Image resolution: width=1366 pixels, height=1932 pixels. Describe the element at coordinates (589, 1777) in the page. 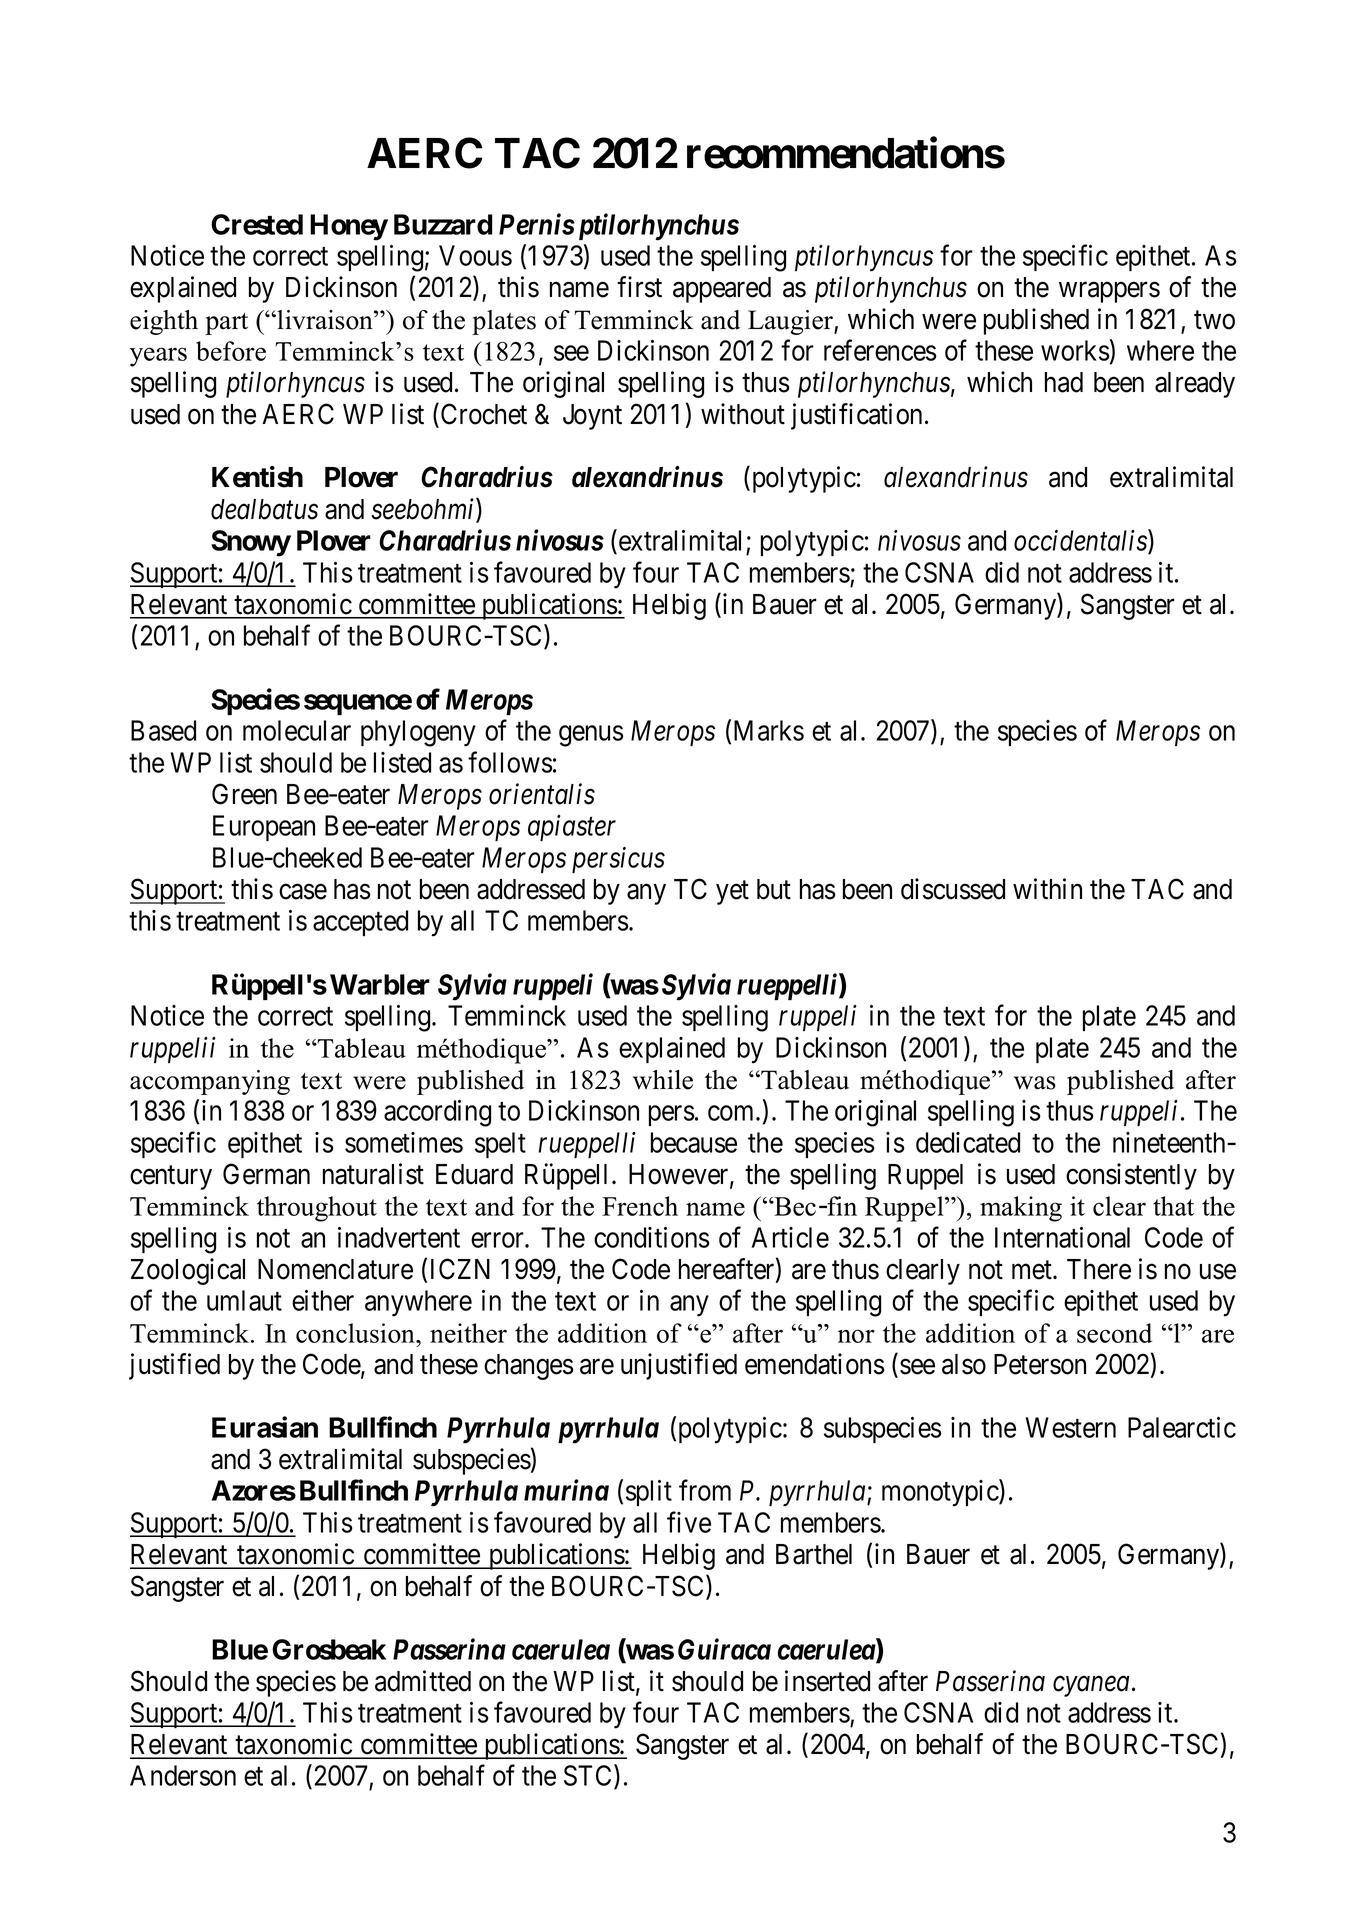

I see `STC` at that location.
